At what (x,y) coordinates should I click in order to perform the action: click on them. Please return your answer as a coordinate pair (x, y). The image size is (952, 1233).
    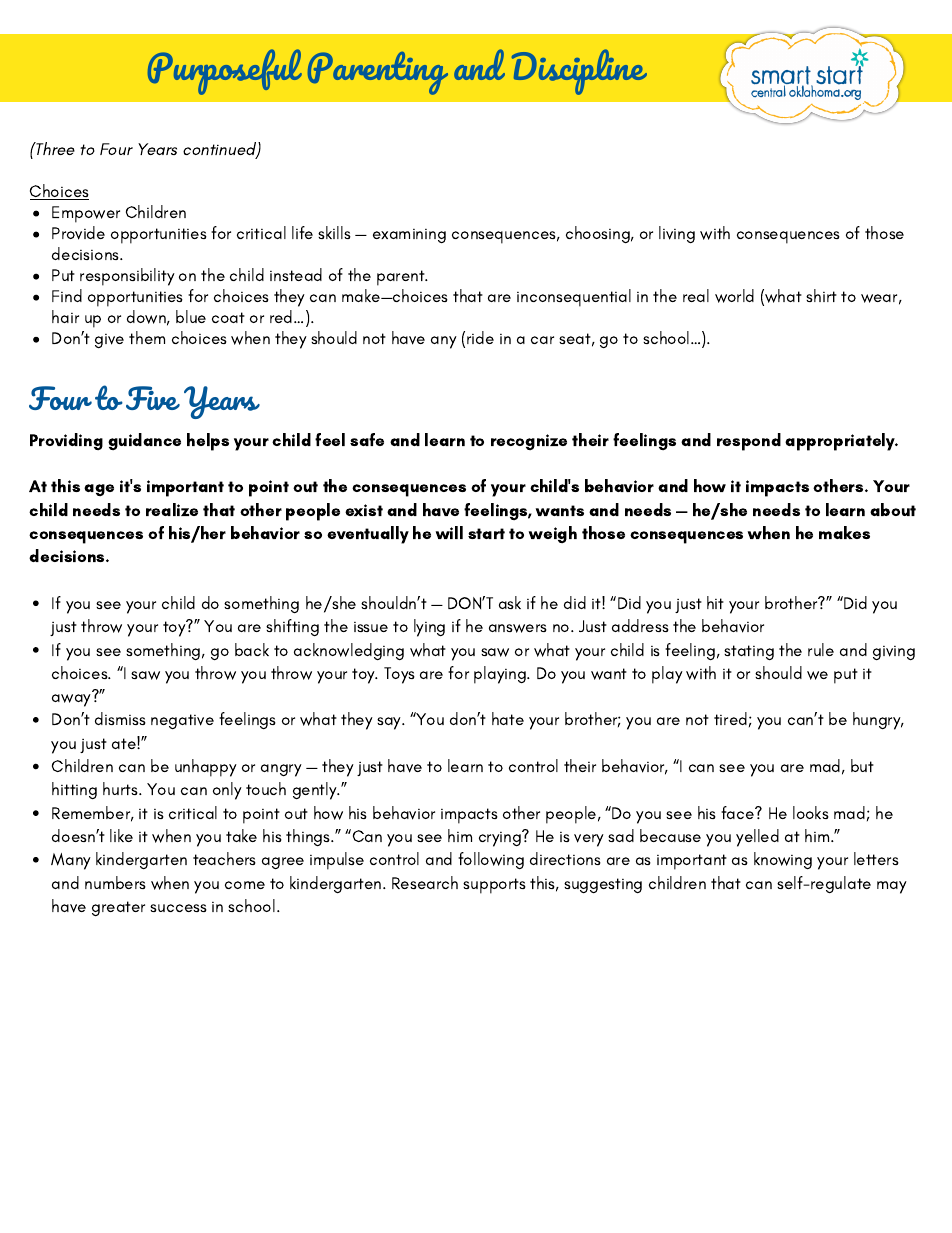
    Looking at the image, I should click on (147, 337).
